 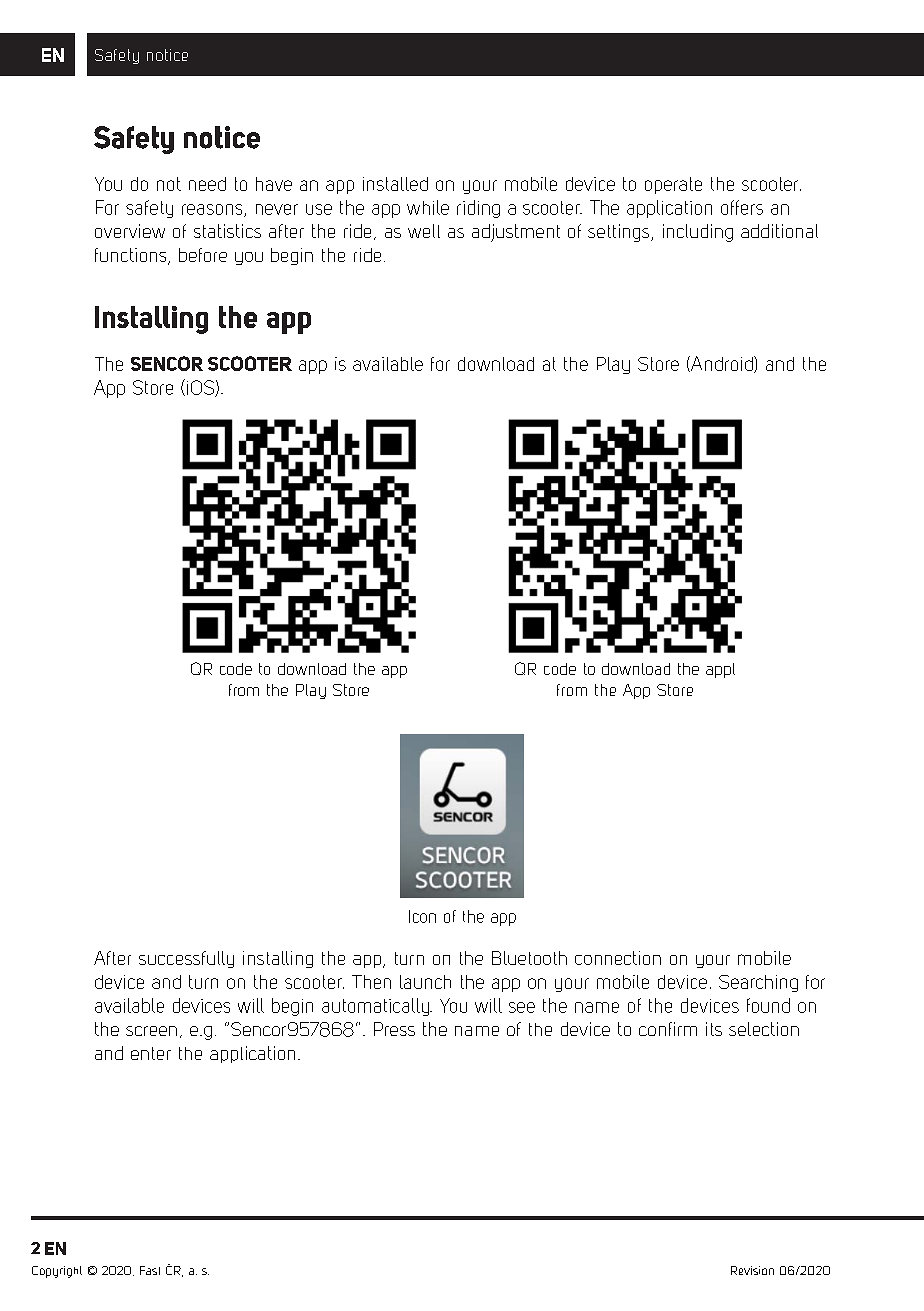 What do you see at coordinates (150, 1270) in the screenshot?
I see `Fast` at bounding box center [150, 1270].
